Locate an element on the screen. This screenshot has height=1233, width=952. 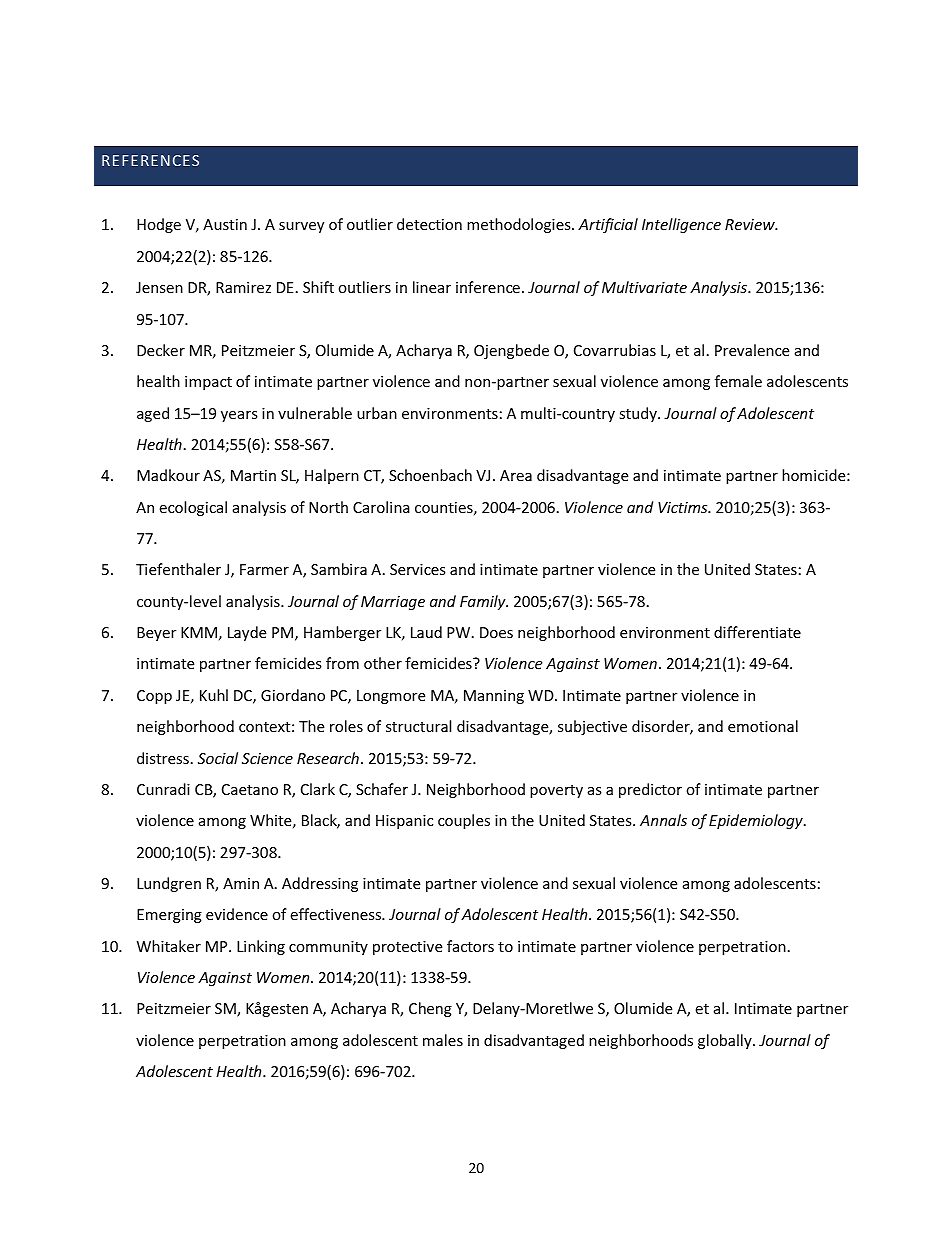
globally is located at coordinates (726, 1041).
